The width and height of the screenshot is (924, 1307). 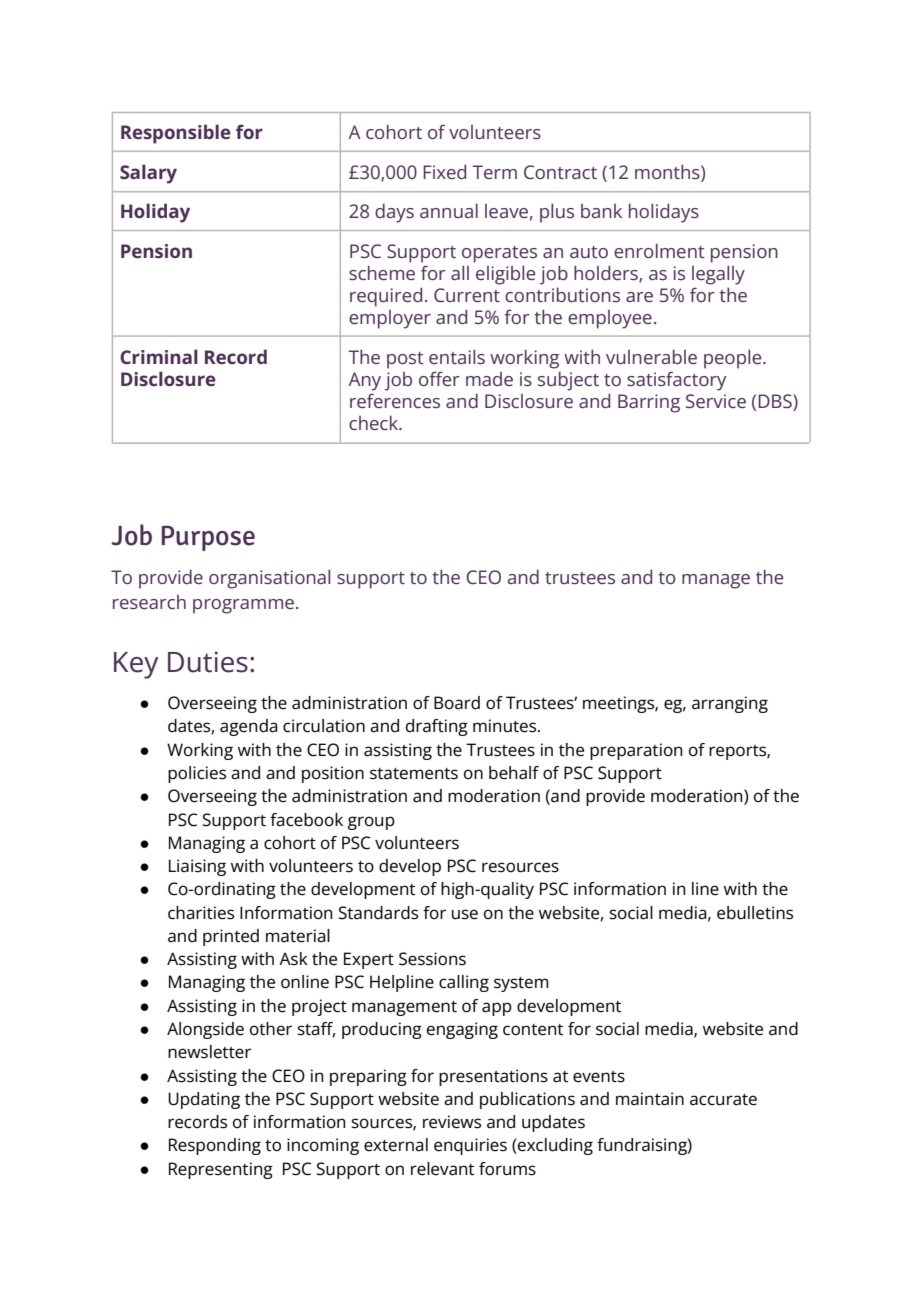 What do you see at coordinates (197, 774) in the screenshot?
I see `policies` at bounding box center [197, 774].
